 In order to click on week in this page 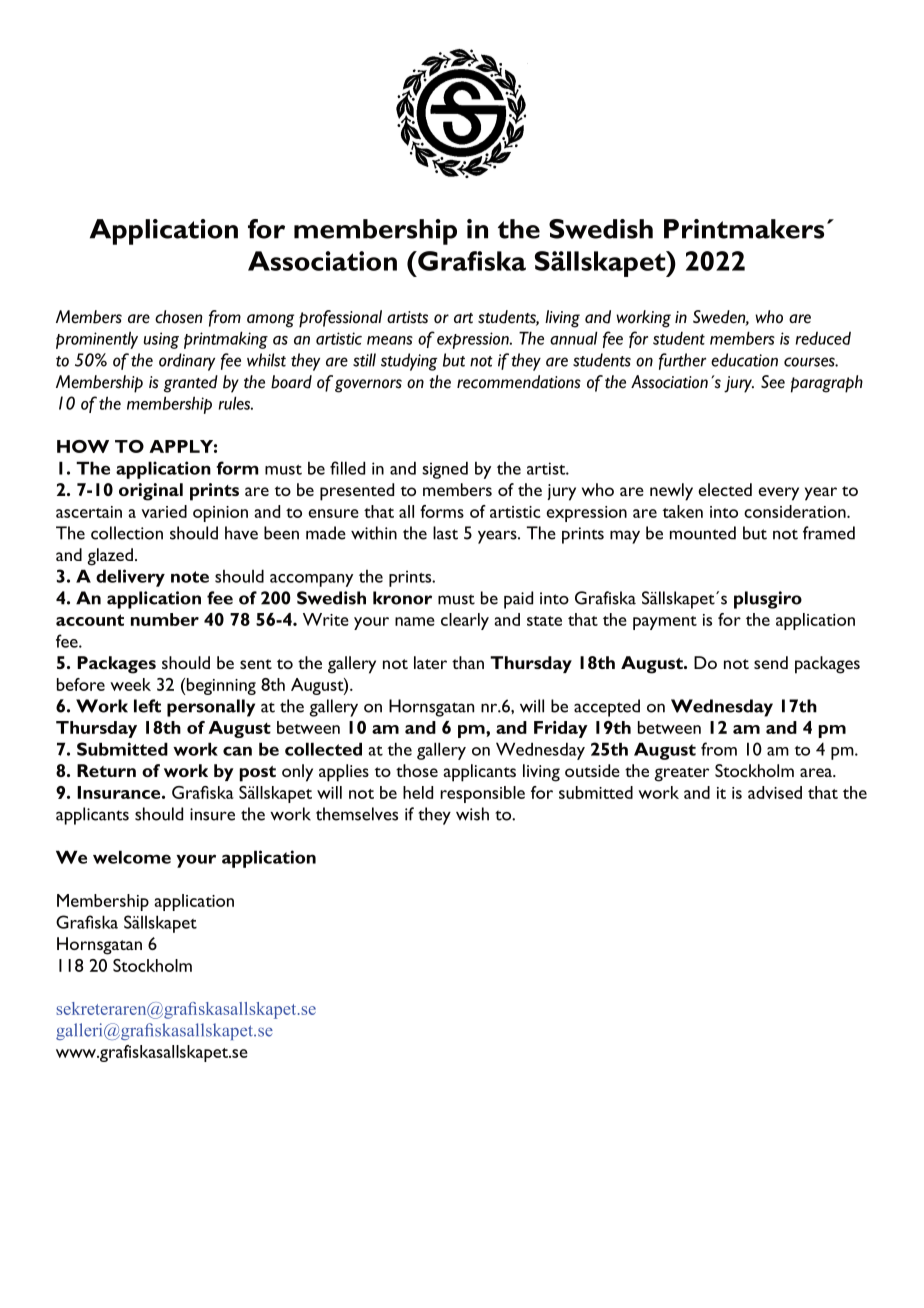, I will do `click(130, 684)`.
